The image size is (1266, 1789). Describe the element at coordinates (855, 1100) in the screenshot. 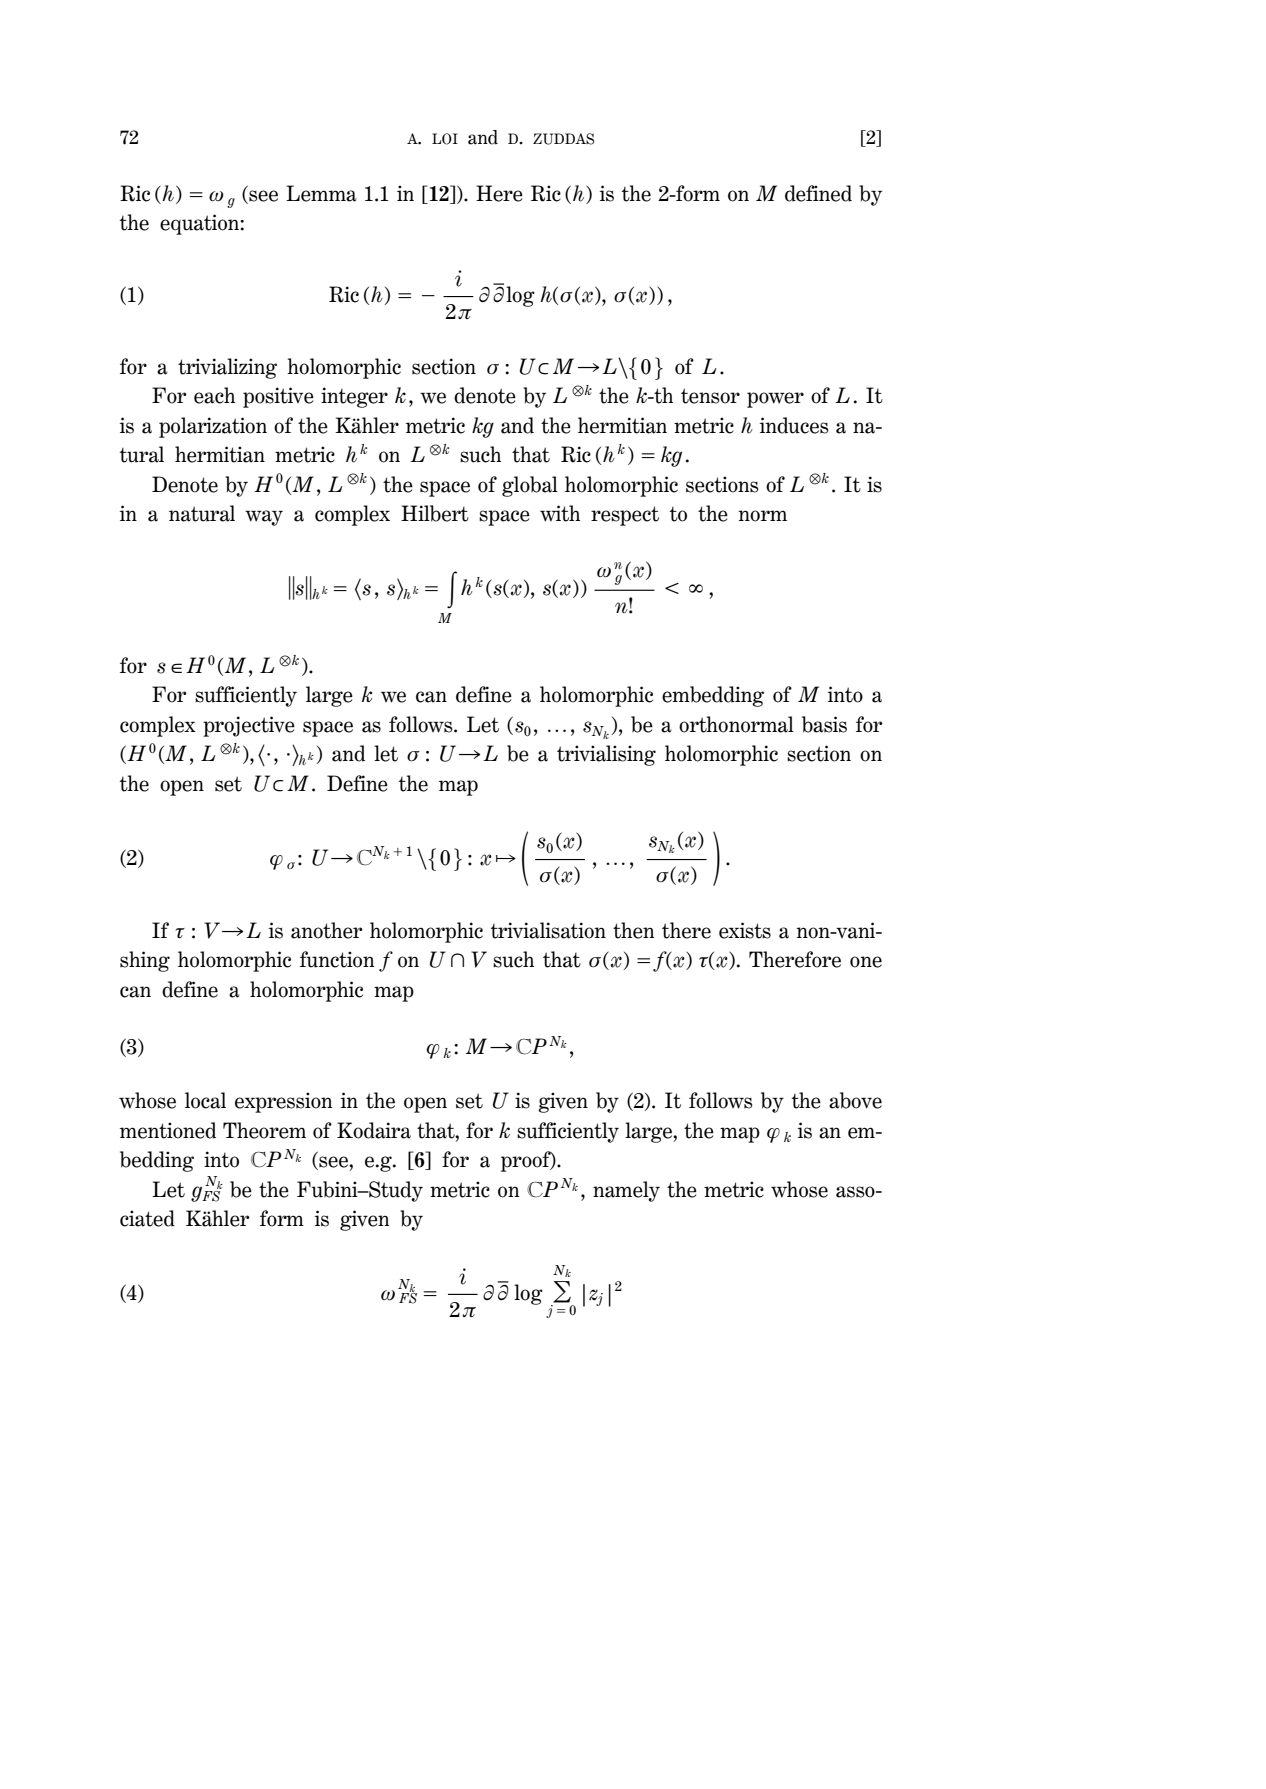

I see `above` at that location.
